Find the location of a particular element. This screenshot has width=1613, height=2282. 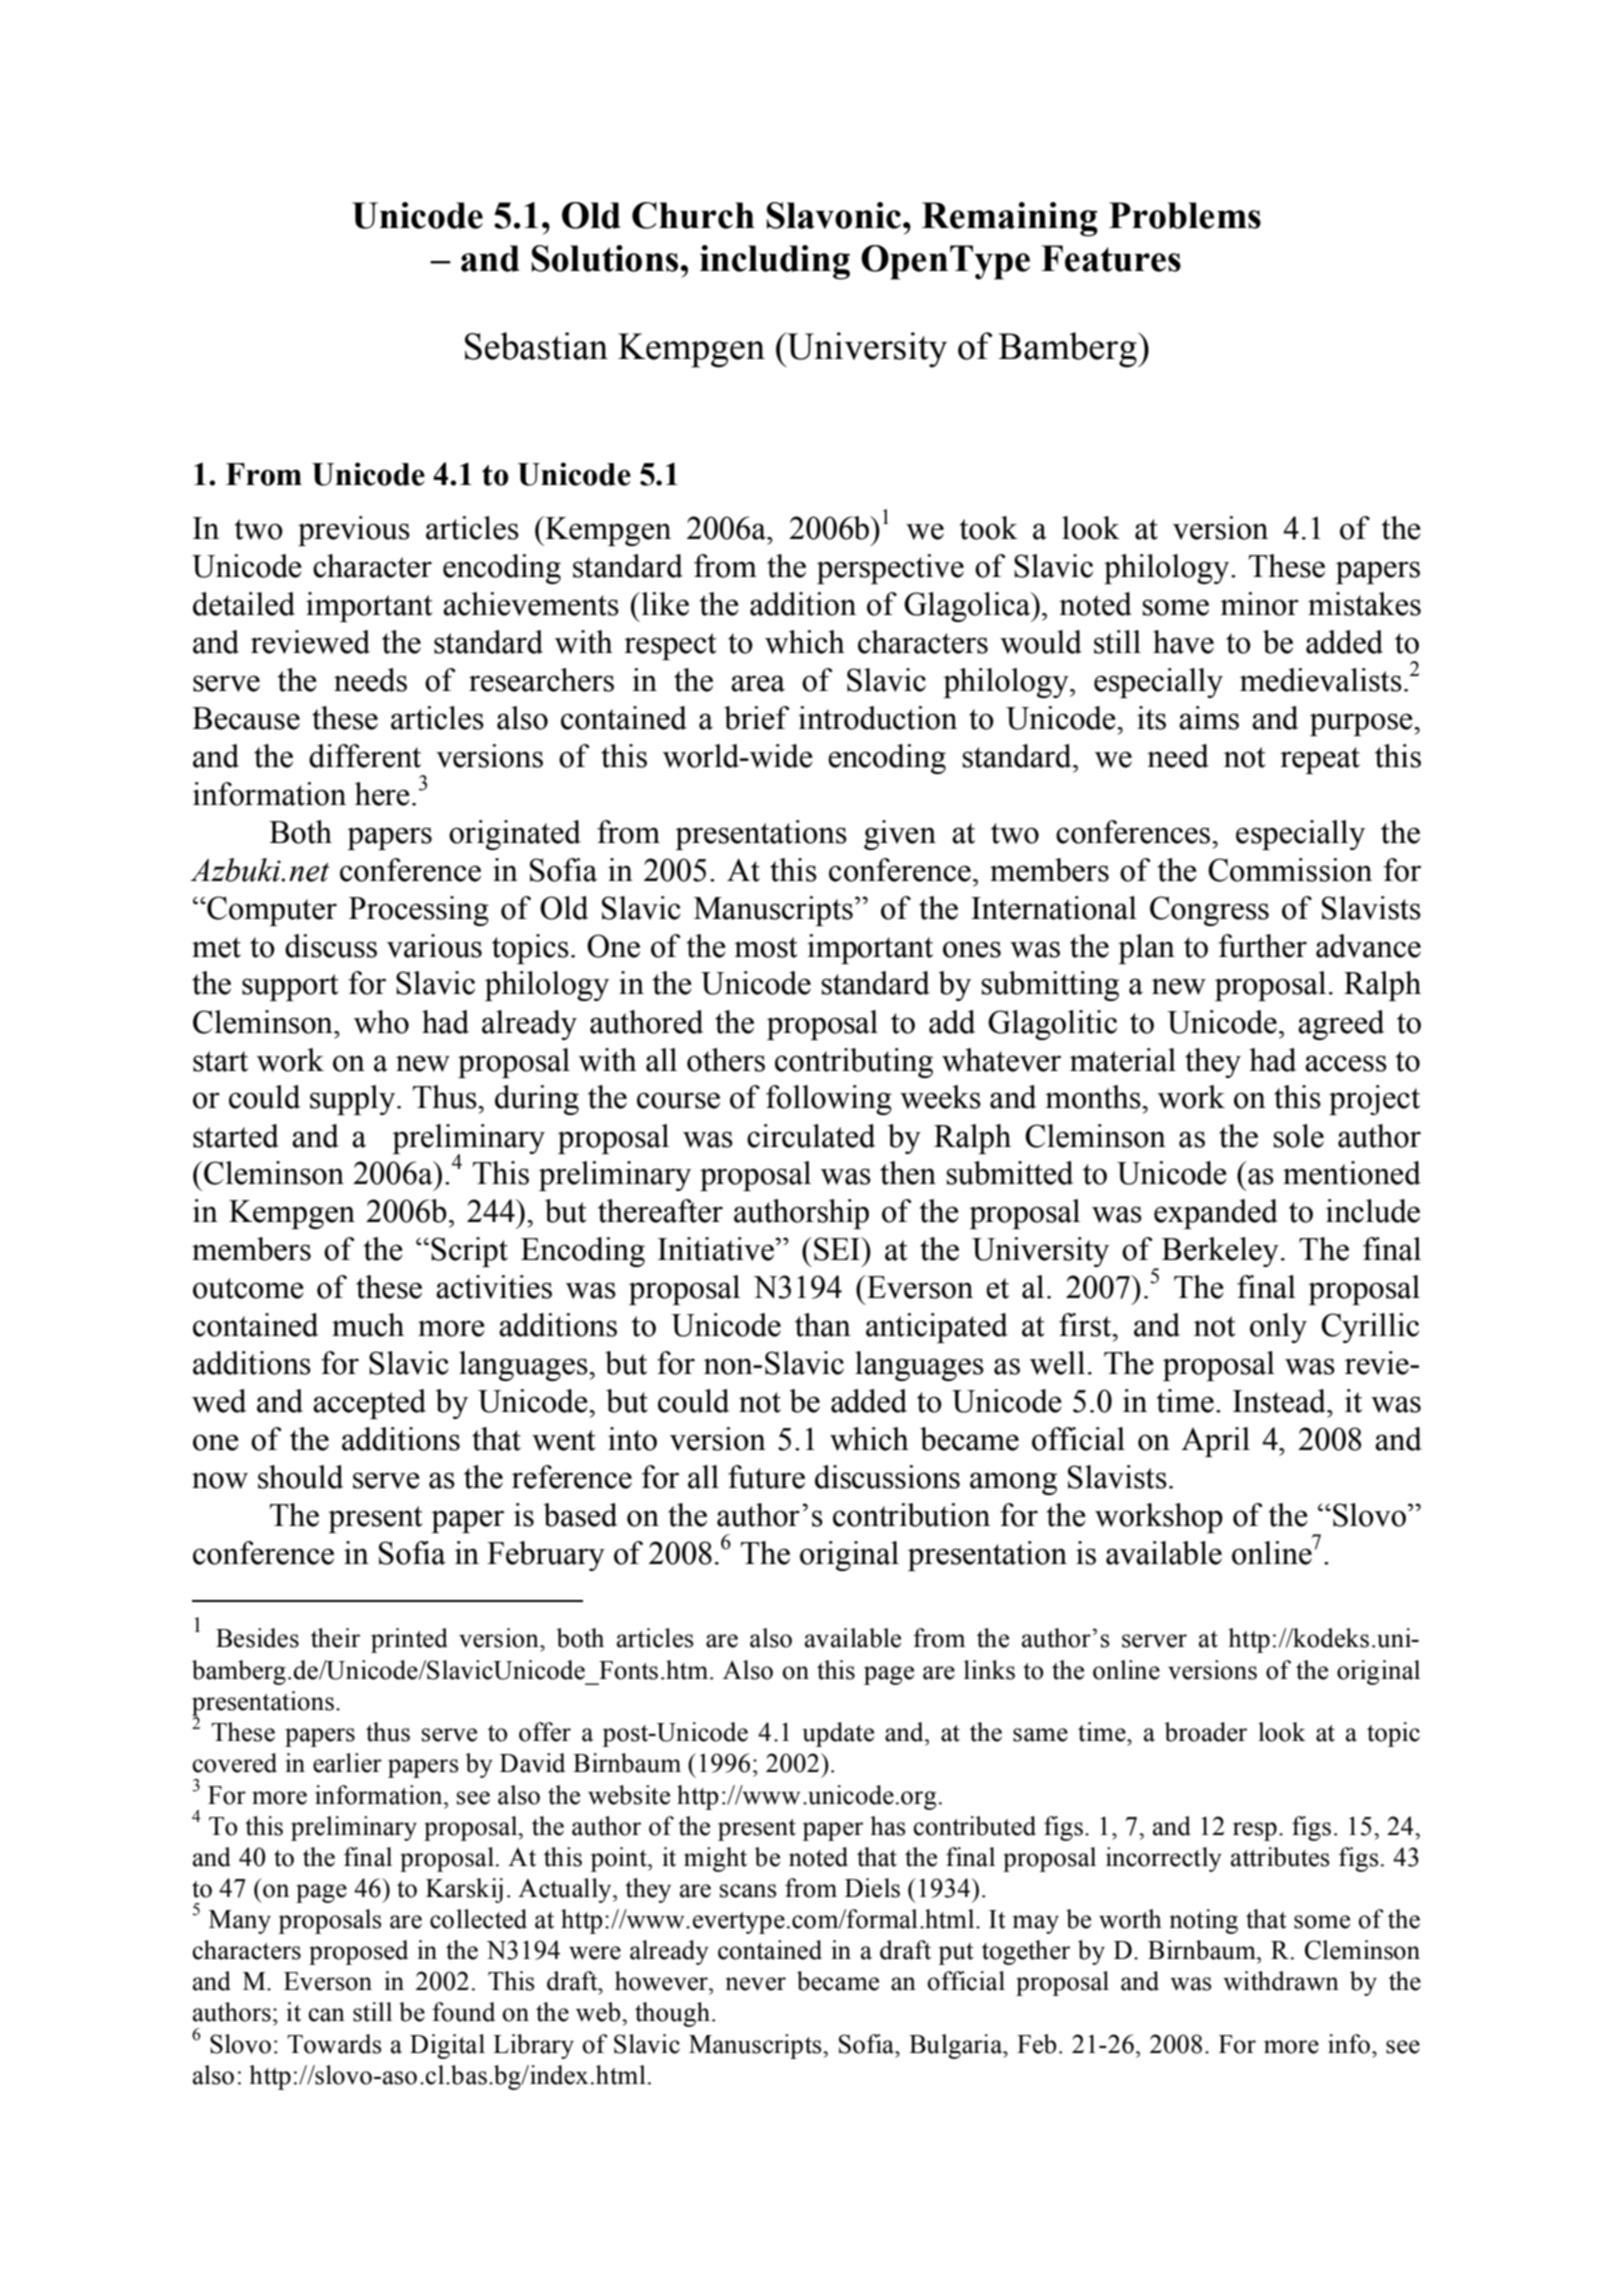

Sebastian is located at coordinates (536, 346).
